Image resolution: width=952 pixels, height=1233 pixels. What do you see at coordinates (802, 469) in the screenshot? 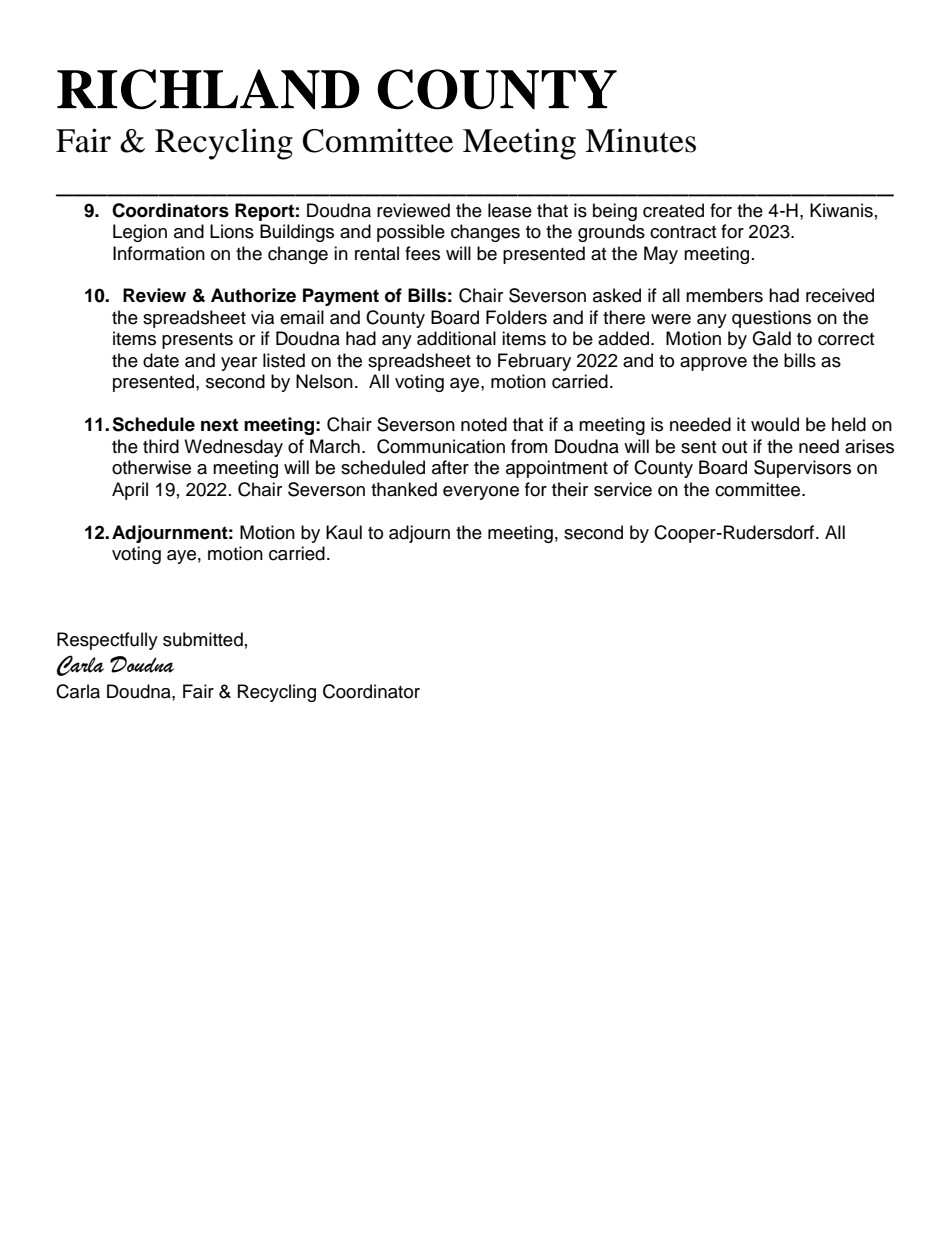
I see `Supervisors` at bounding box center [802, 469].
